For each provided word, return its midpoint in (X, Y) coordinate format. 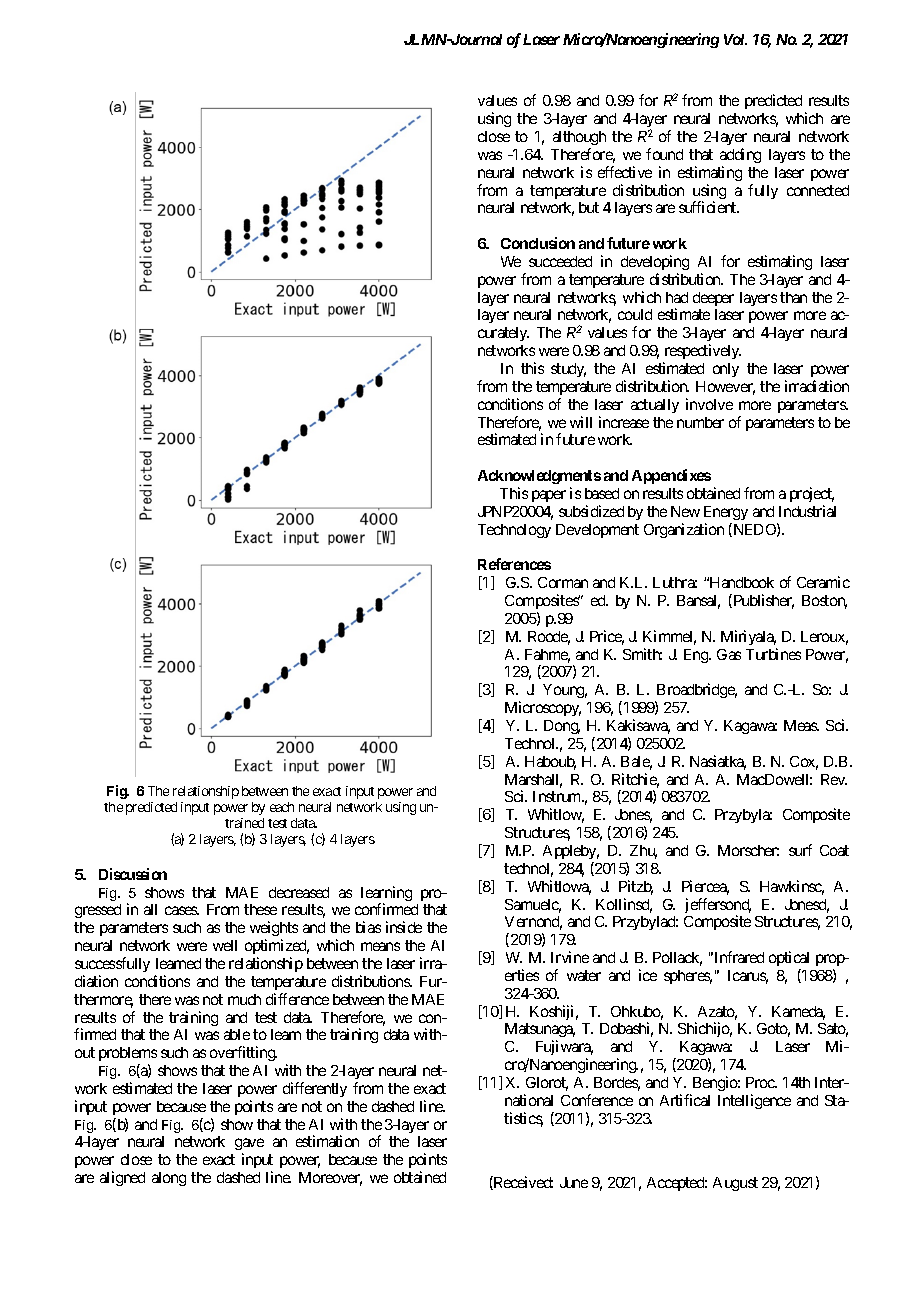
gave (249, 1146)
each (282, 807)
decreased (299, 892)
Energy (726, 513)
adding (740, 155)
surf (800, 850)
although (579, 138)
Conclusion (538, 243)
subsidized (591, 511)
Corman (563, 582)
